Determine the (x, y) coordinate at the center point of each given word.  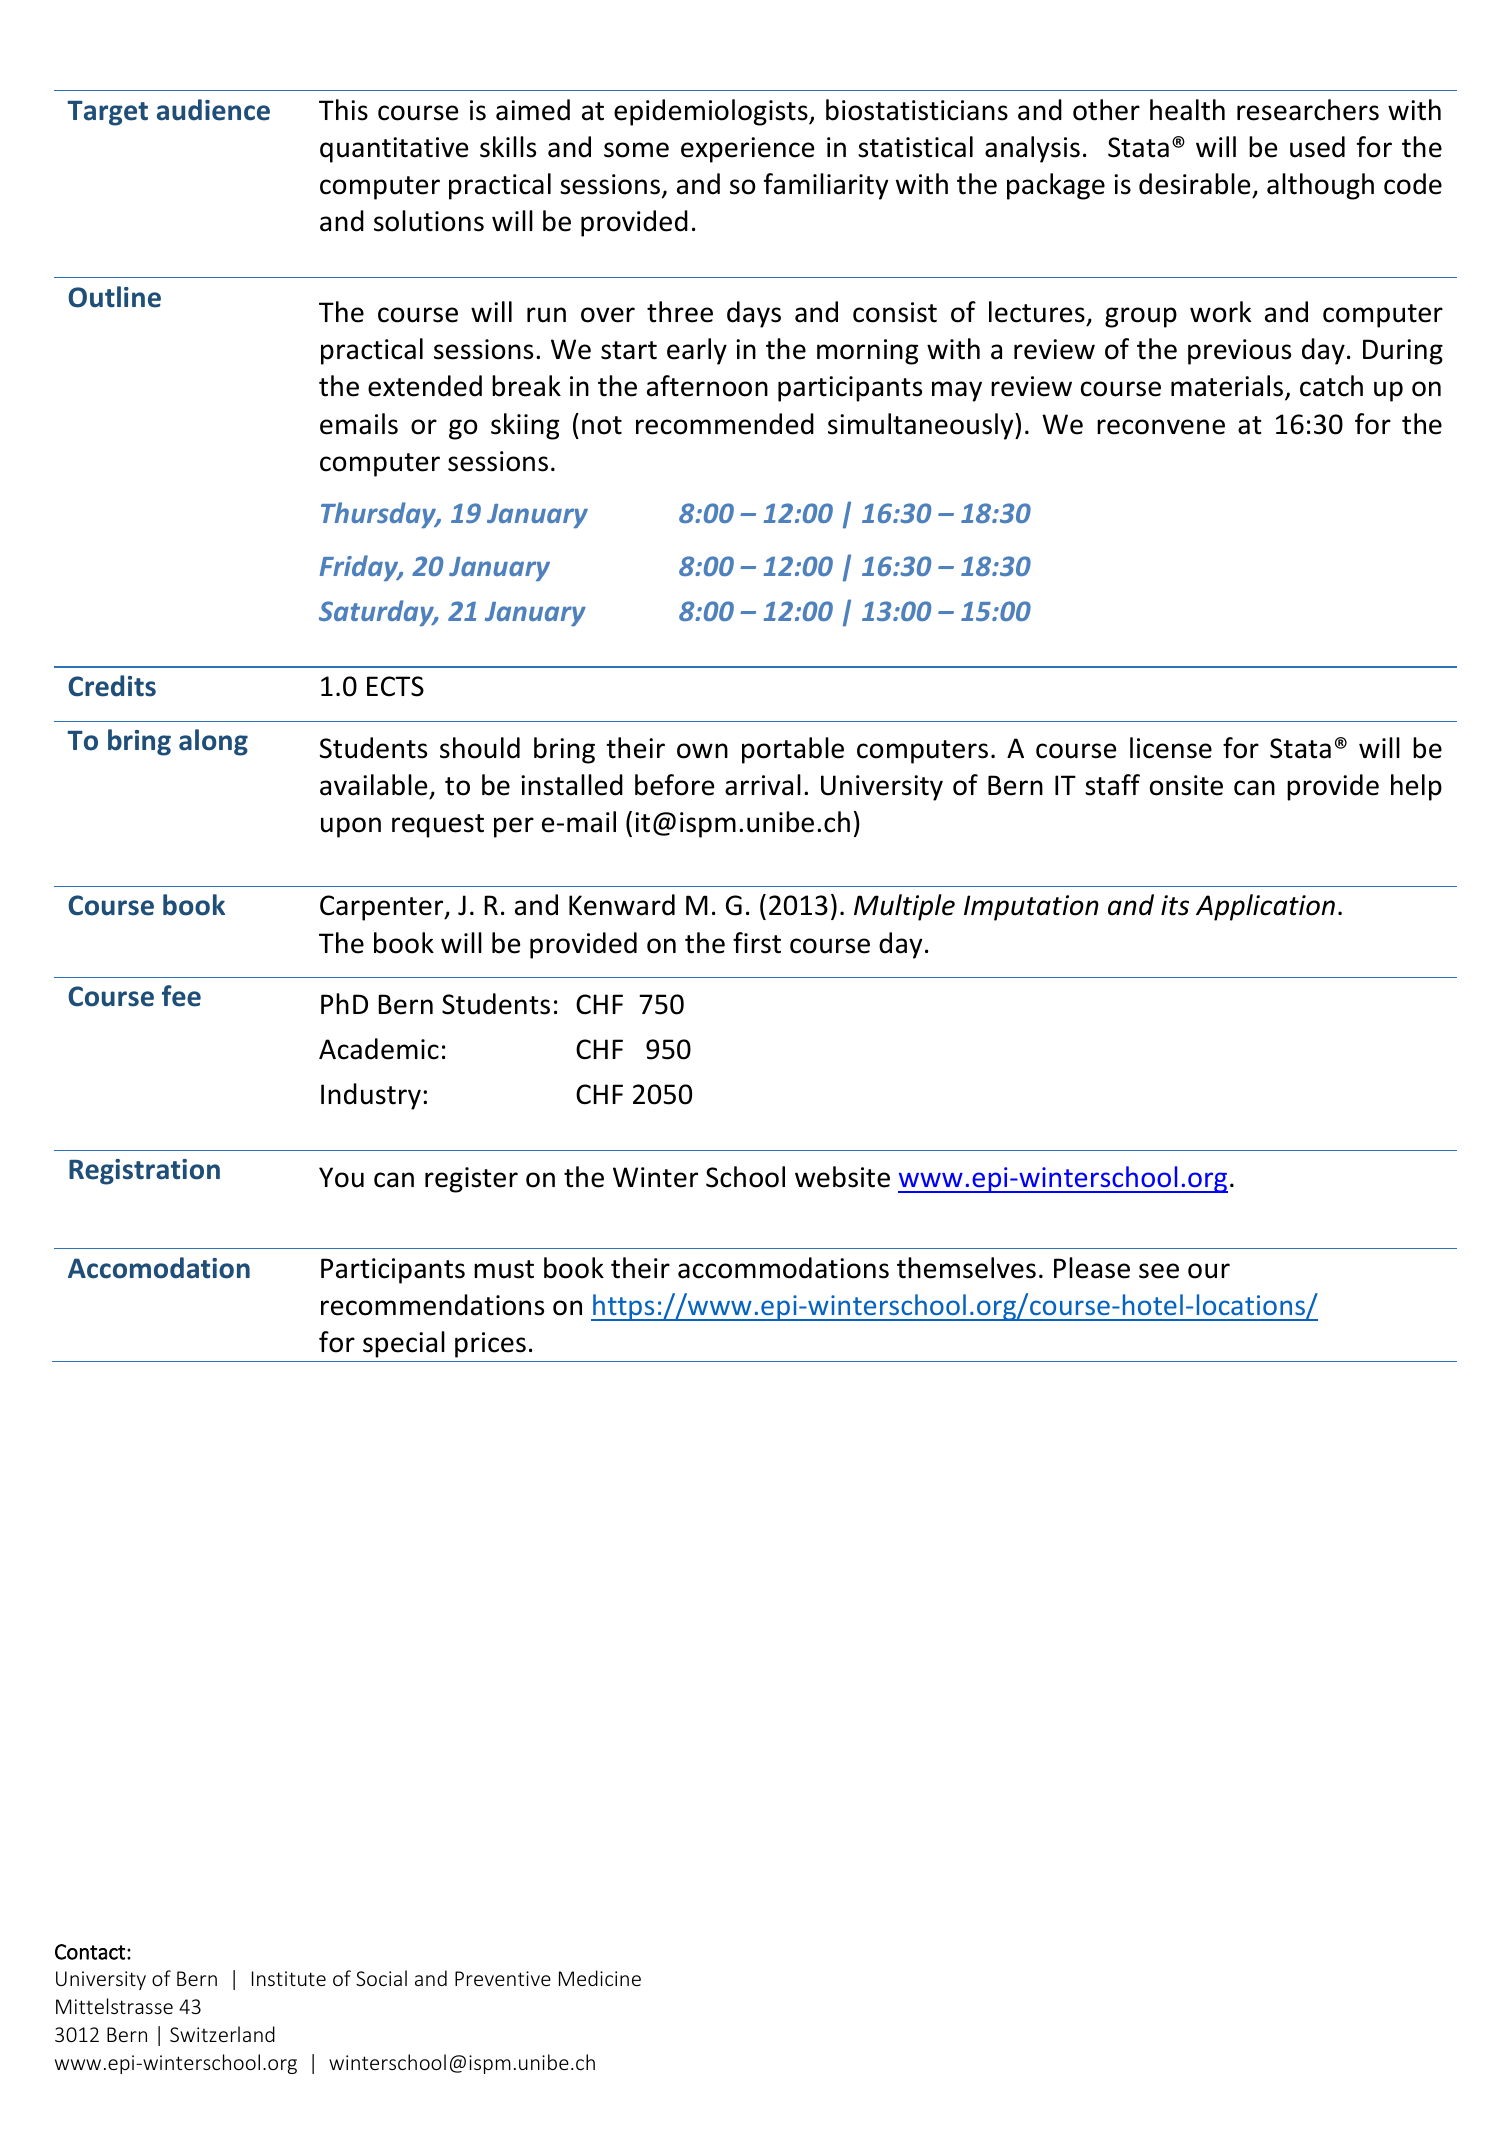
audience (213, 110)
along (213, 742)
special (404, 1344)
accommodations (783, 1268)
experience (747, 150)
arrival (763, 785)
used (1317, 147)
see (1159, 1271)
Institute (289, 1978)
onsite (1186, 785)
